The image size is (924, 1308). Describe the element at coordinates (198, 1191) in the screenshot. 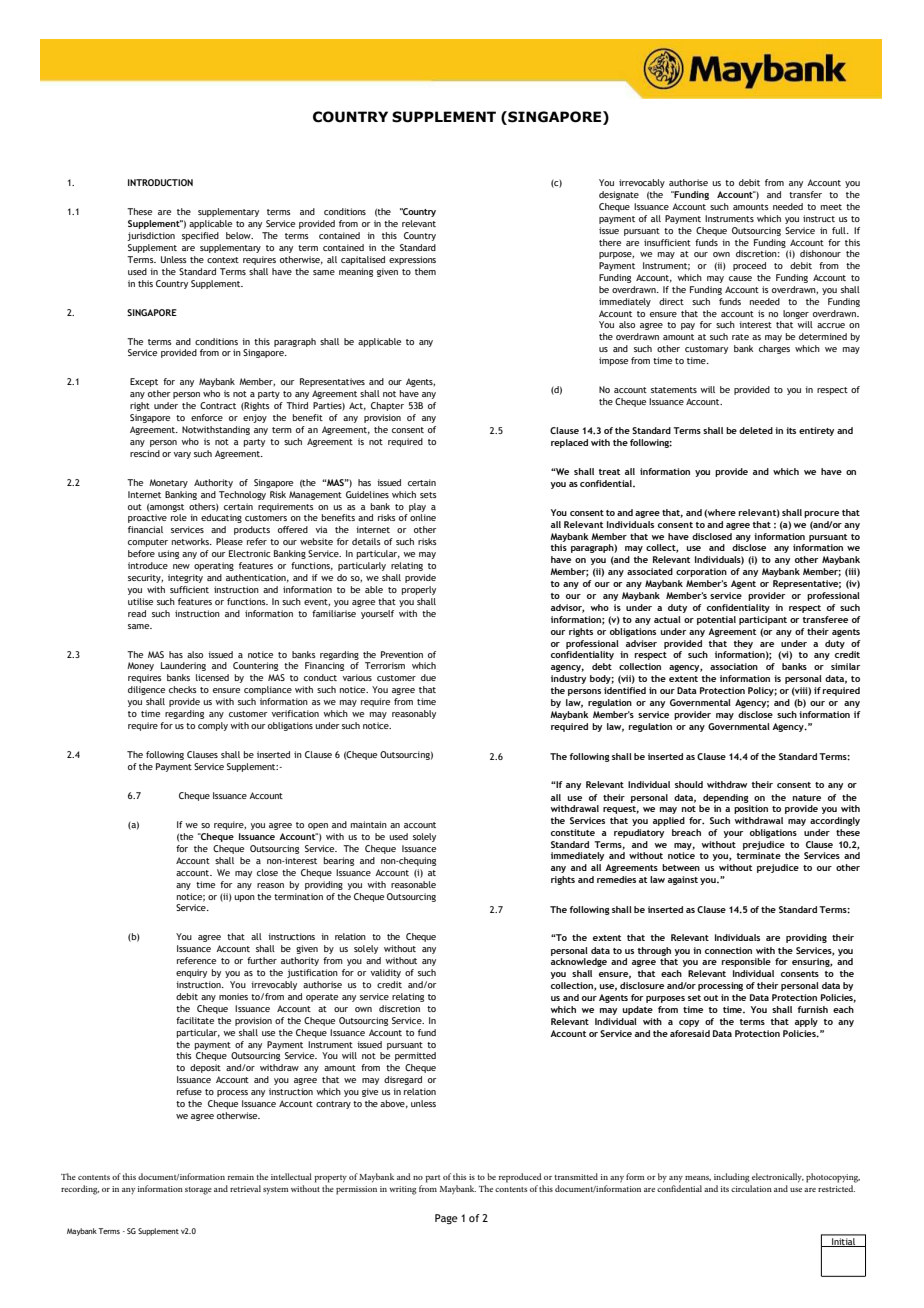

I see `storage` at that location.
